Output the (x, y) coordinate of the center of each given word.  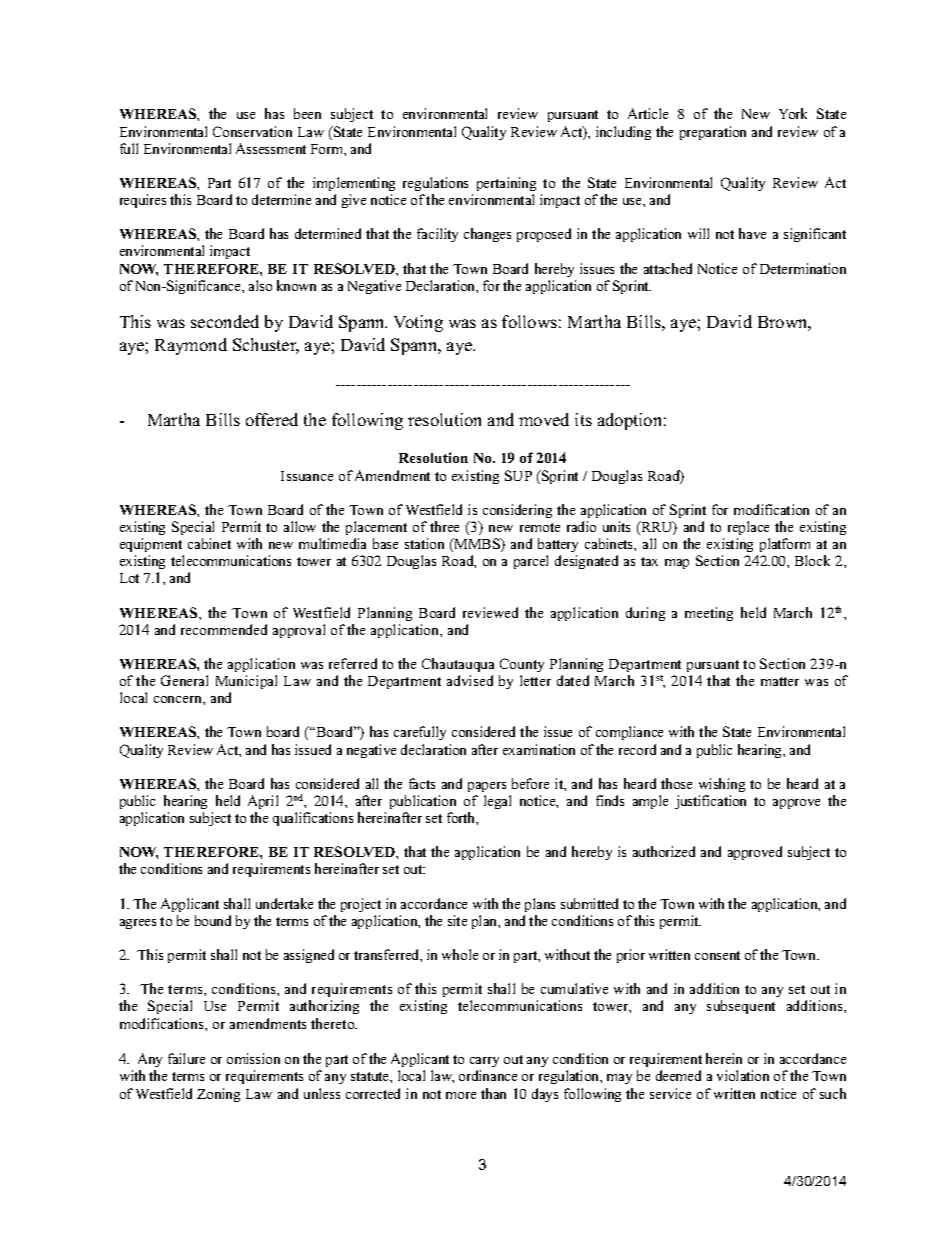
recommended (224, 629)
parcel (531, 562)
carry (484, 1064)
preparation (713, 133)
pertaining (506, 184)
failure (186, 1058)
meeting (709, 614)
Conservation (252, 131)
